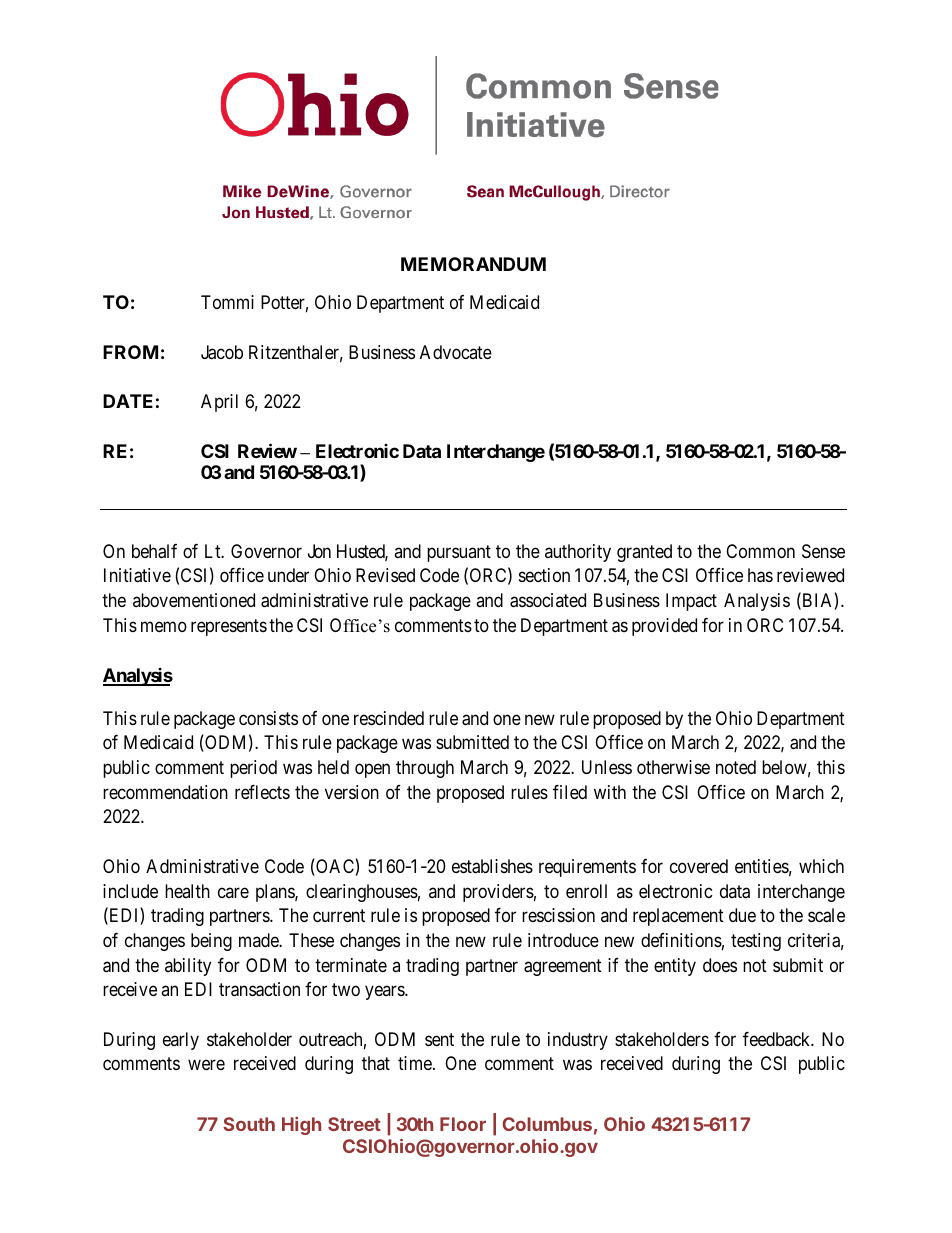  I want to click on Jacob, so click(222, 352).
